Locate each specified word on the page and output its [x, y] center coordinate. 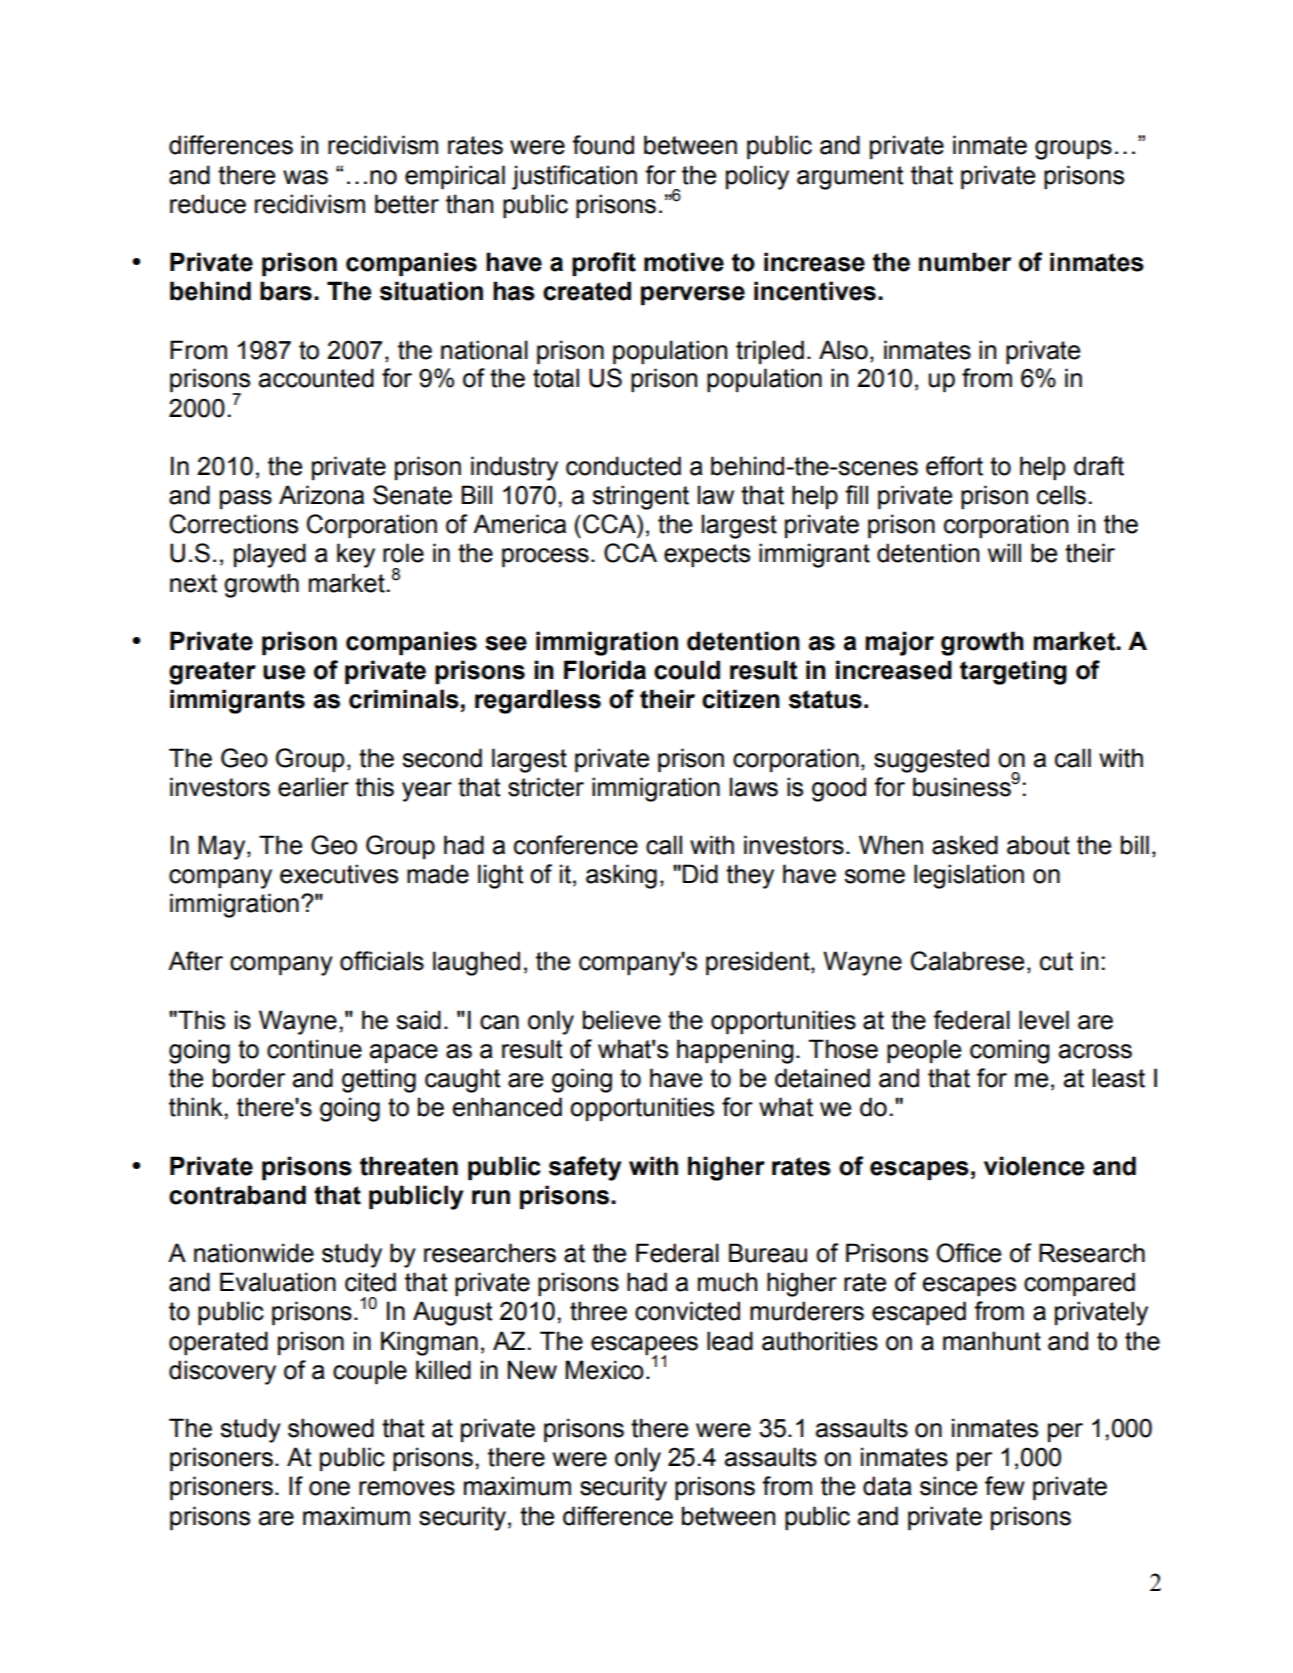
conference [576, 845]
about [1038, 845]
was [305, 177]
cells [1061, 495]
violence [1034, 1166]
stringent [640, 497]
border [249, 1078]
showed [331, 1428]
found [603, 145]
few [1005, 1486]
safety [585, 1168]
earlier [313, 787]
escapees [644, 1346]
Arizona [321, 495]
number [965, 262]
